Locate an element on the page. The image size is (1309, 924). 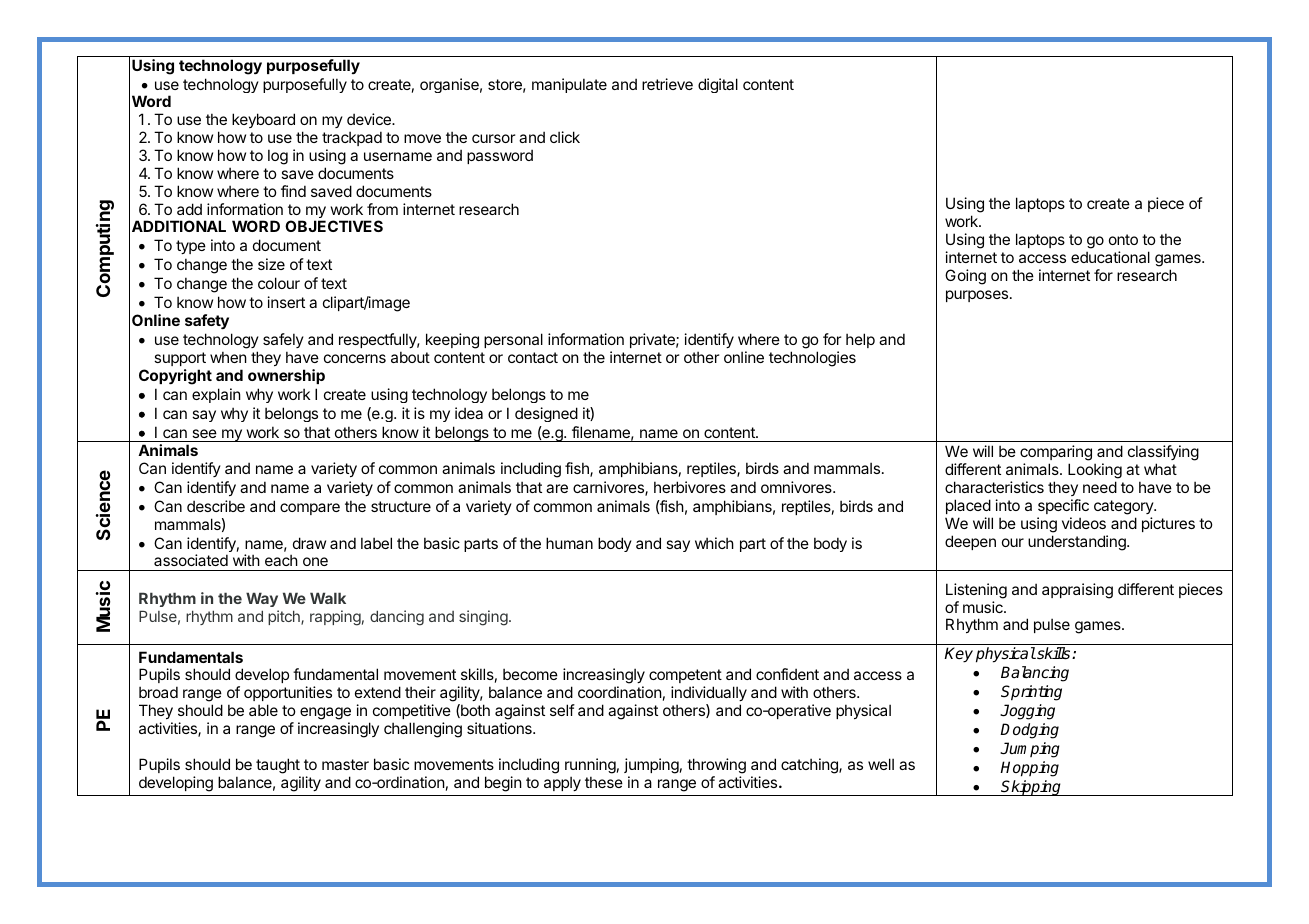
throwing is located at coordinates (716, 766).
